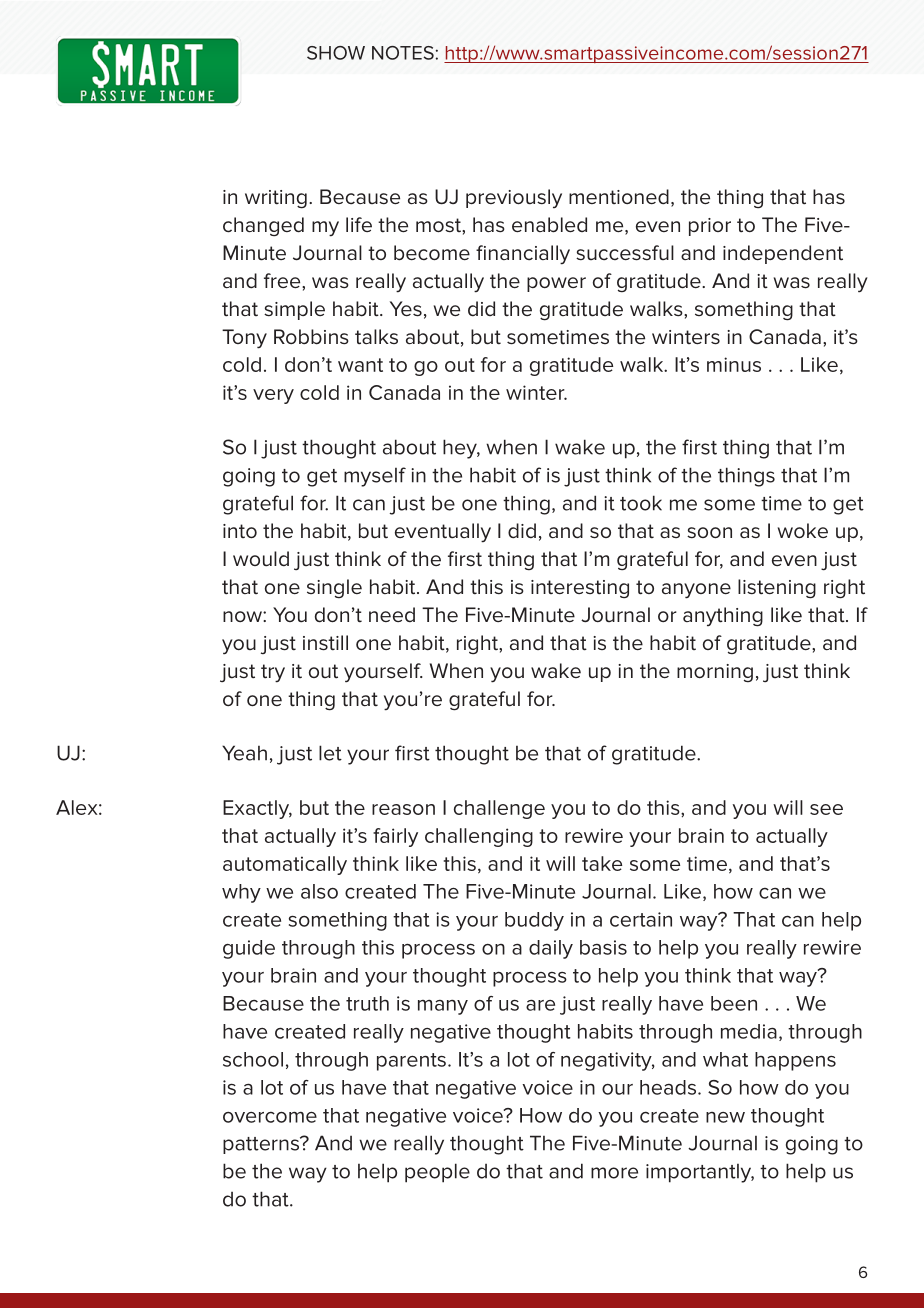 The width and height of the page is (924, 1308). I want to click on minus, so click(734, 364).
